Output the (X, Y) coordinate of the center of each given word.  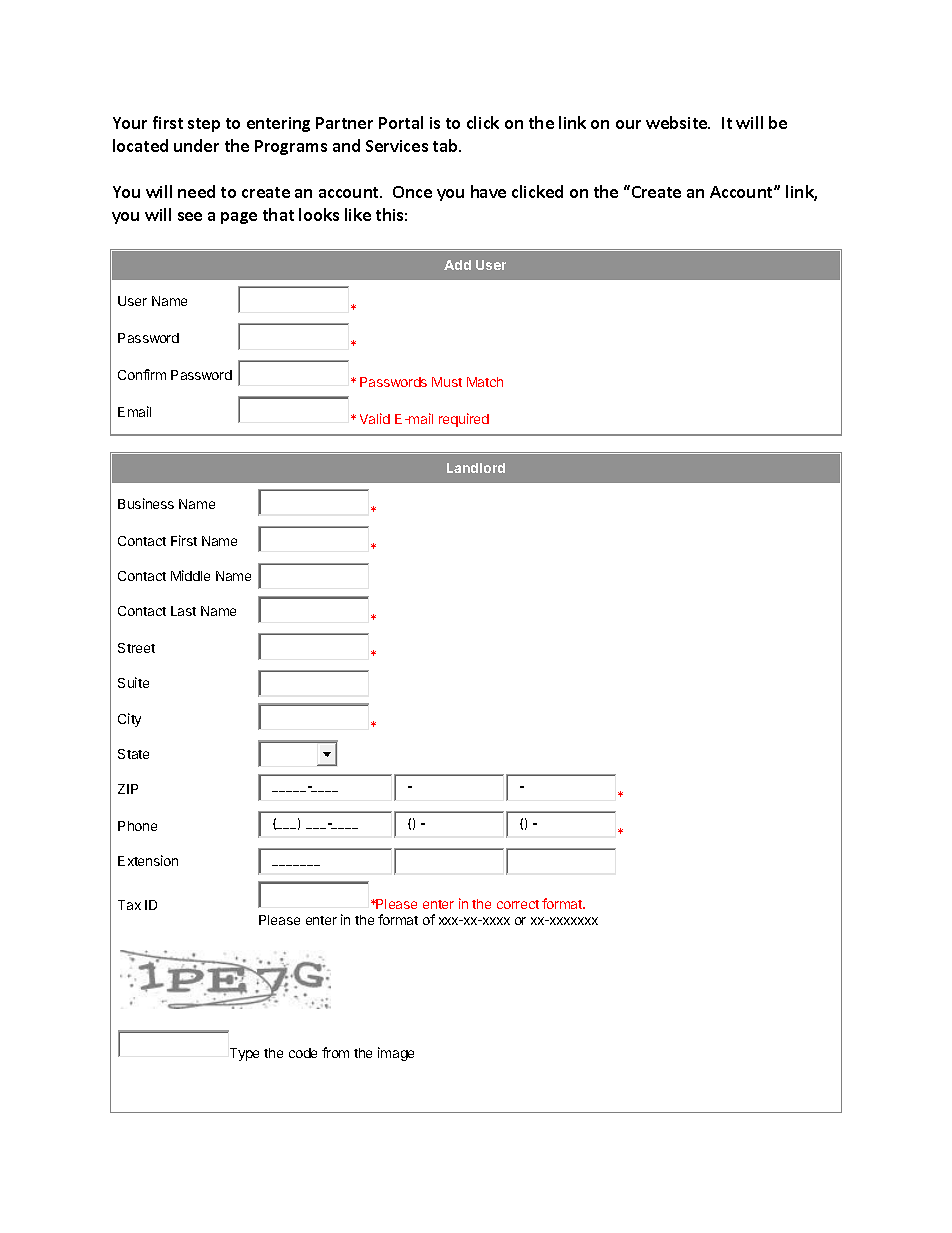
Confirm (142, 374)
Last (183, 611)
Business (146, 503)
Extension (148, 860)
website (678, 122)
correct (518, 904)
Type (244, 1054)
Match (485, 382)
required (464, 420)
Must (447, 382)
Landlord (476, 468)
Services (397, 146)
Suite (133, 682)
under (196, 145)
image (396, 1054)
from (335, 1052)
